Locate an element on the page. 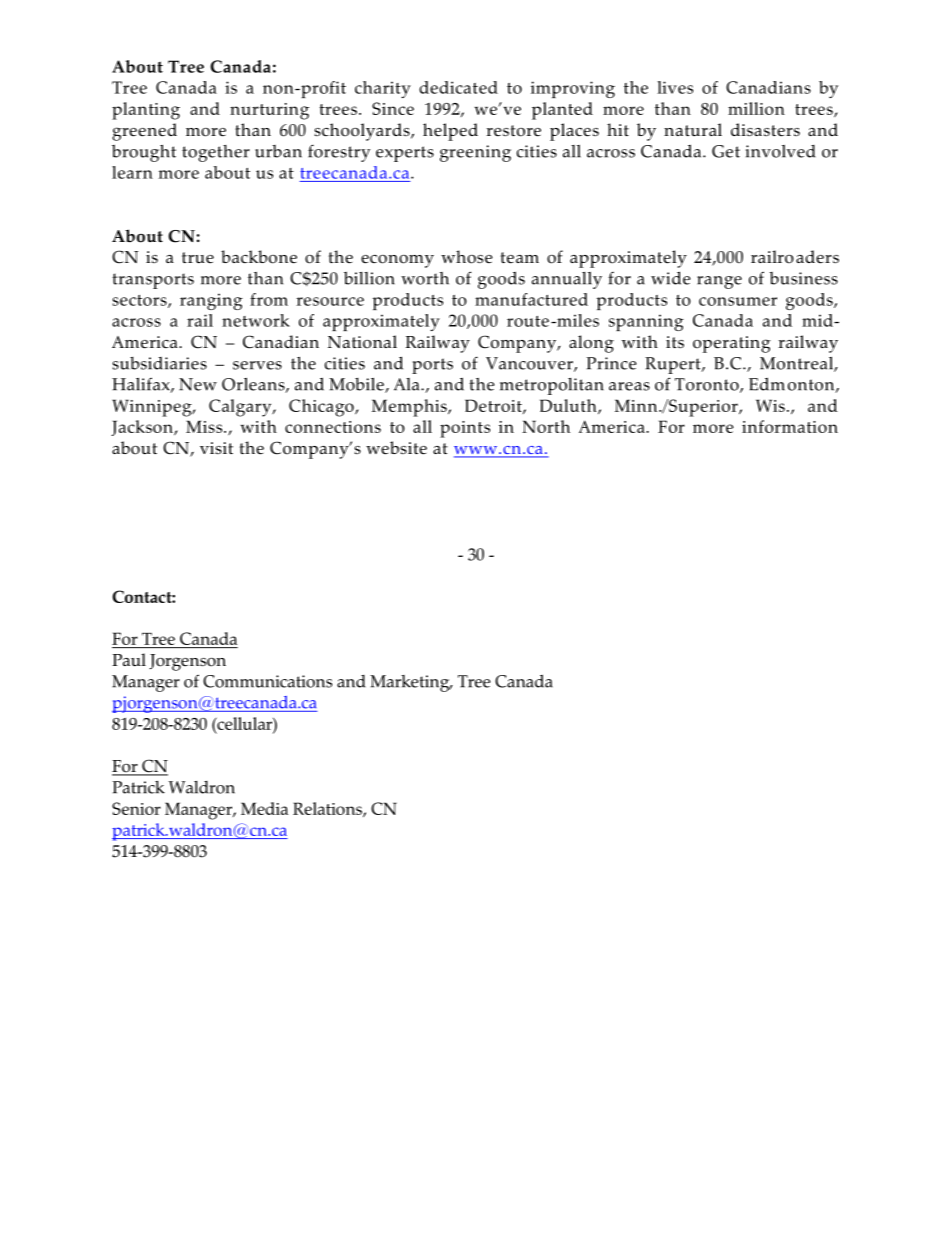 The height and width of the page is (1233, 952). million is located at coordinates (756, 108).
